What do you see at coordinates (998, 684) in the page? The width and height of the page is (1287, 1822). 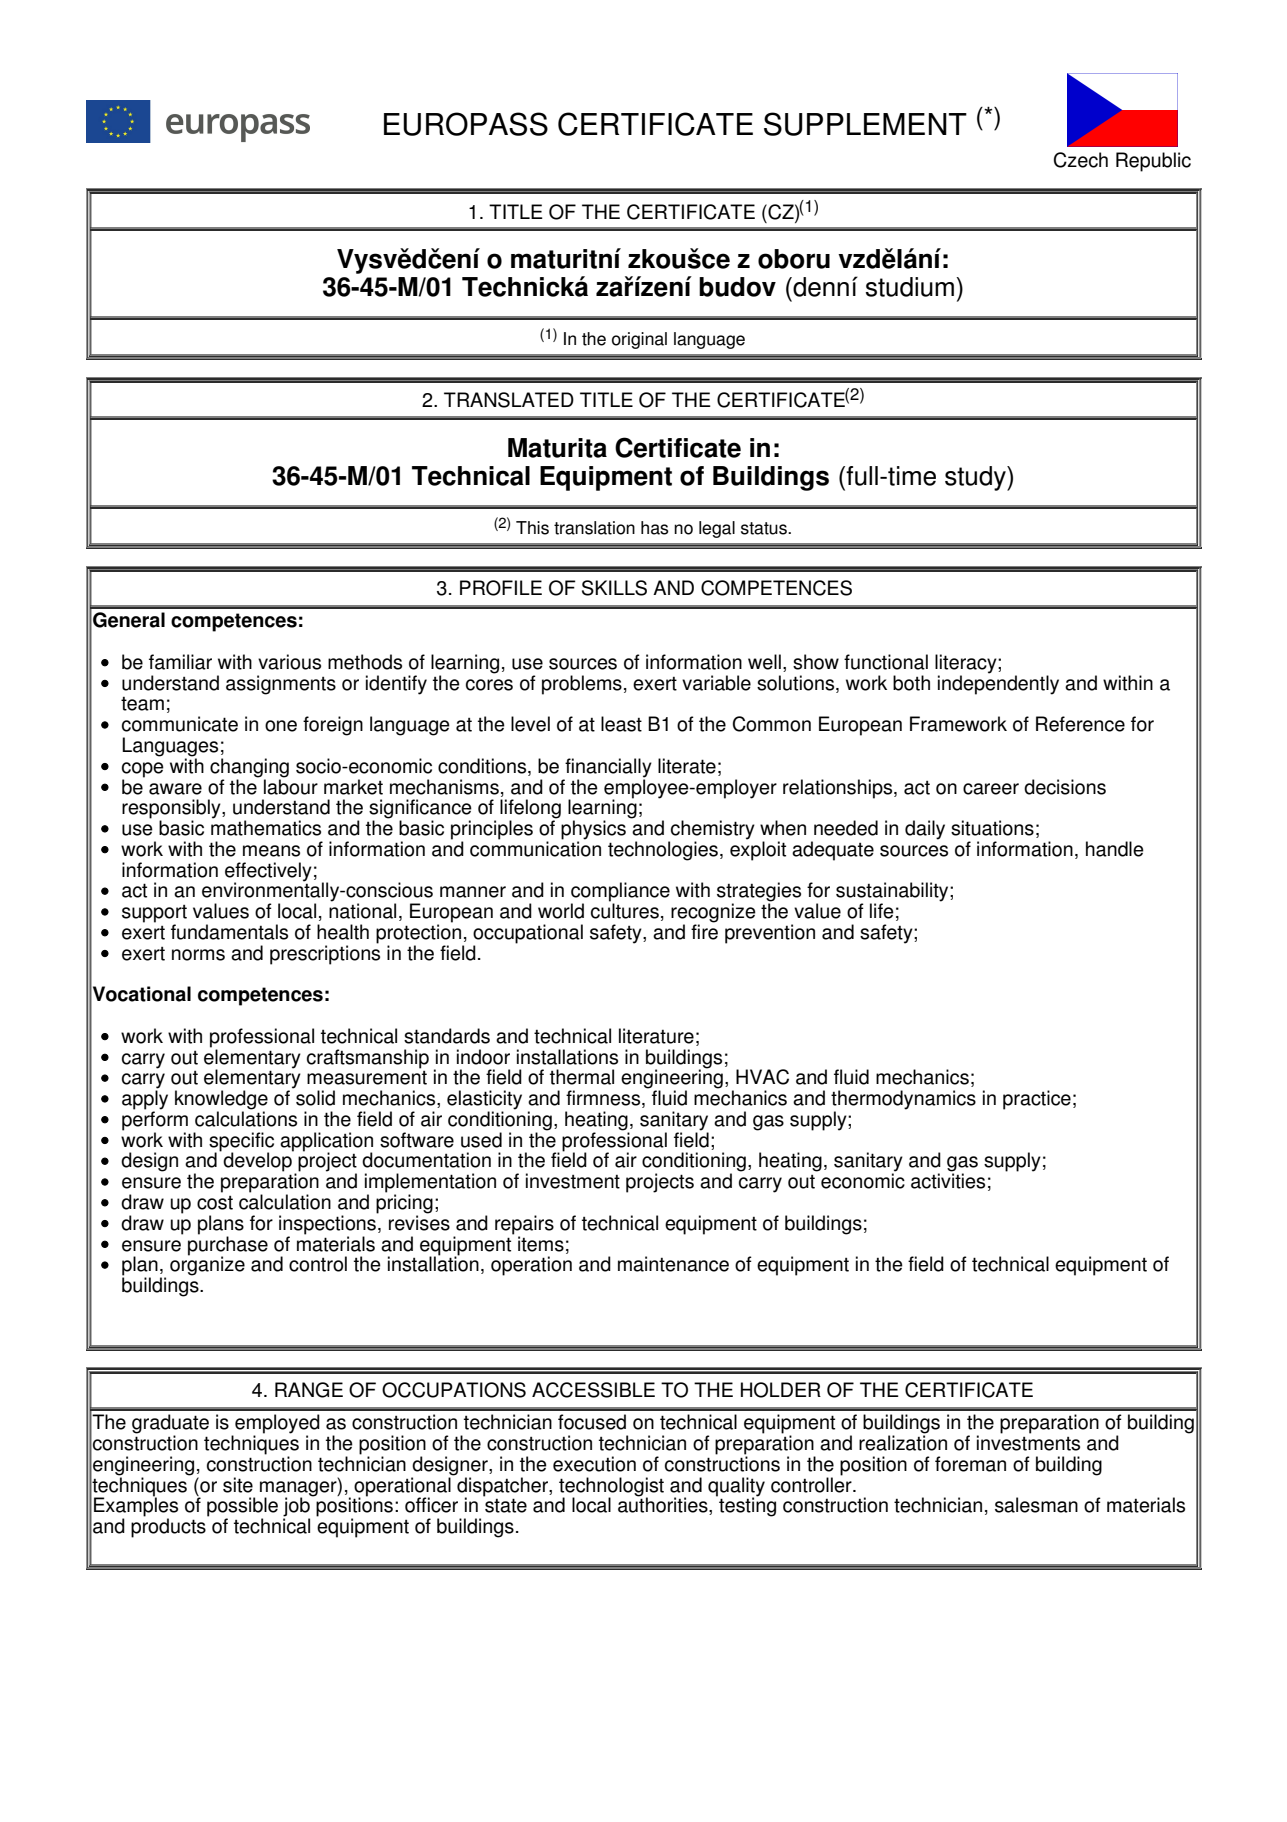 I see `independently` at bounding box center [998, 684].
